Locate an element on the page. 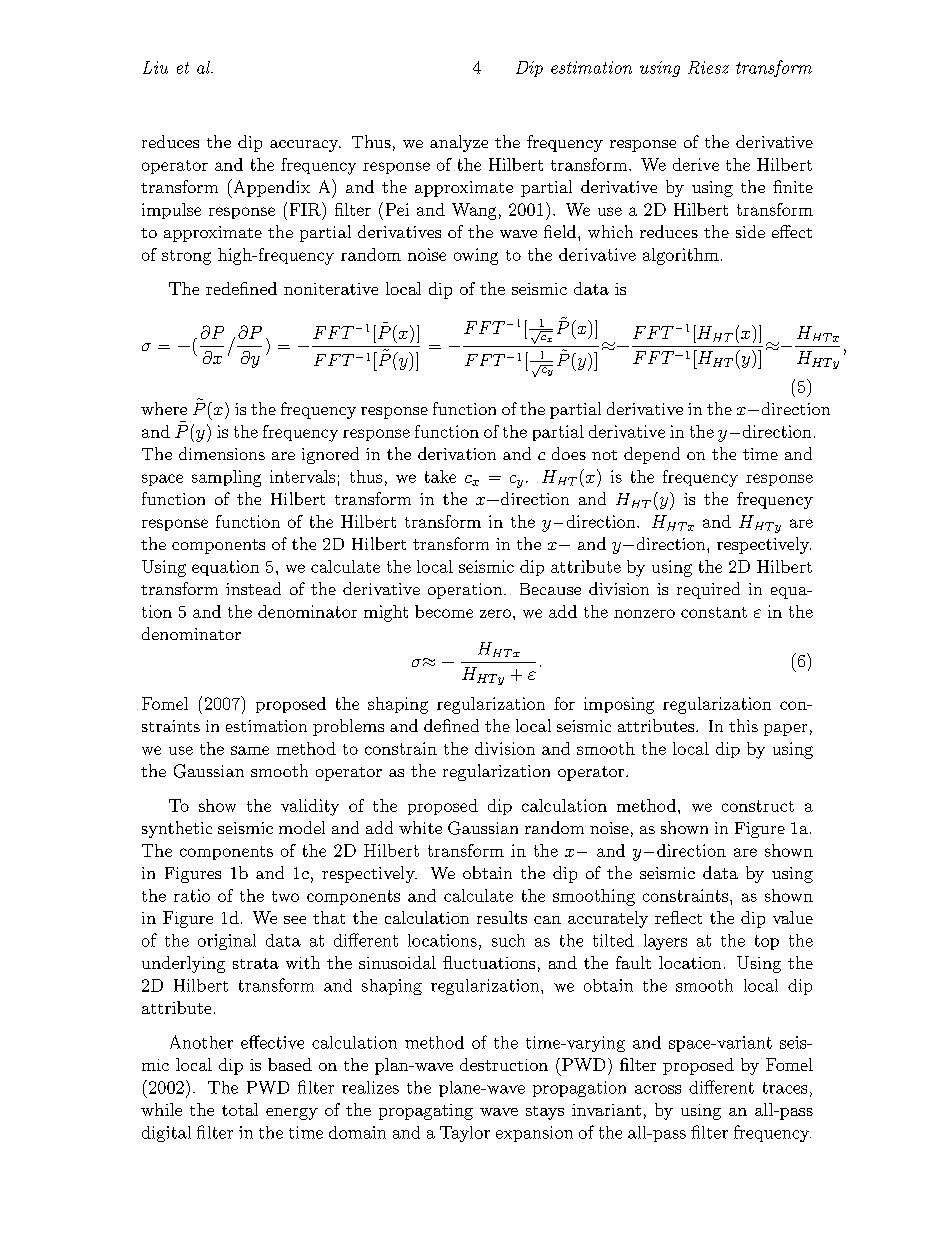  white is located at coordinates (420, 827).
